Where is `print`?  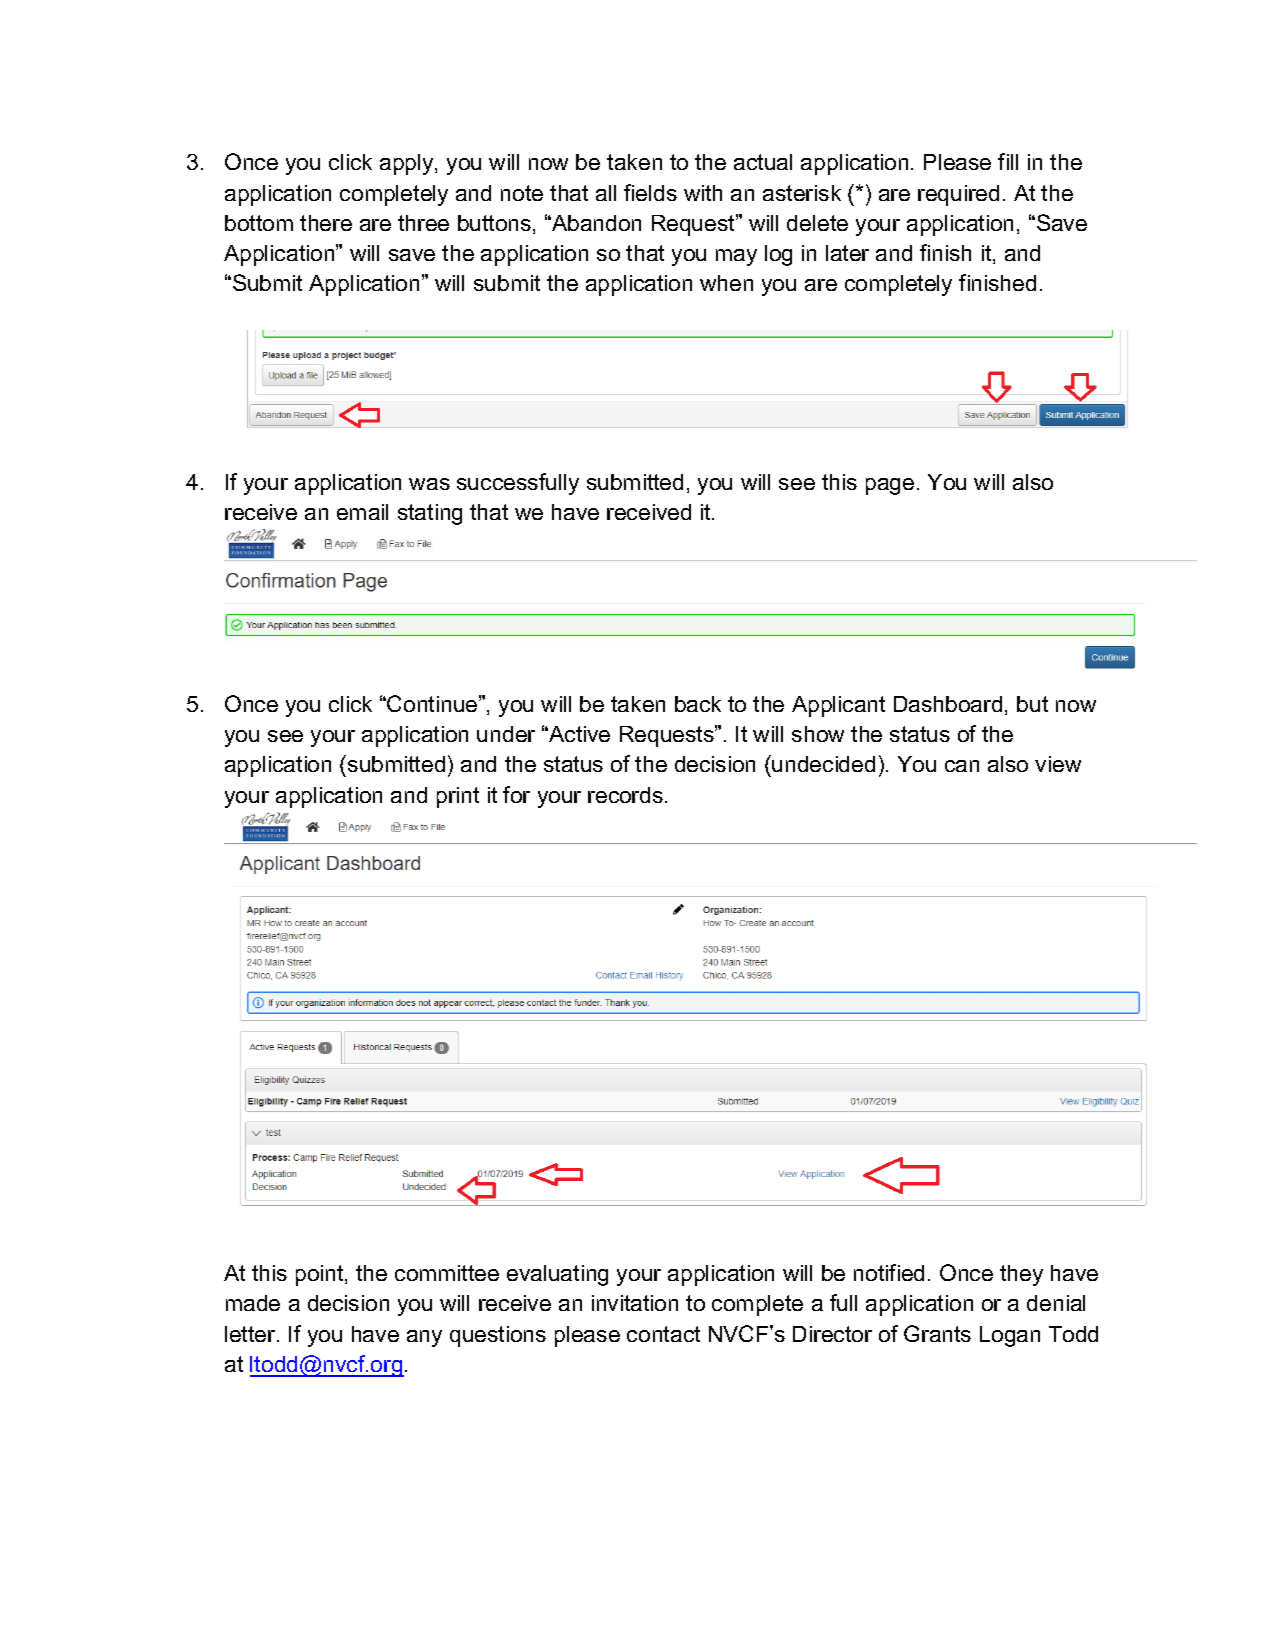 print is located at coordinates (458, 797).
